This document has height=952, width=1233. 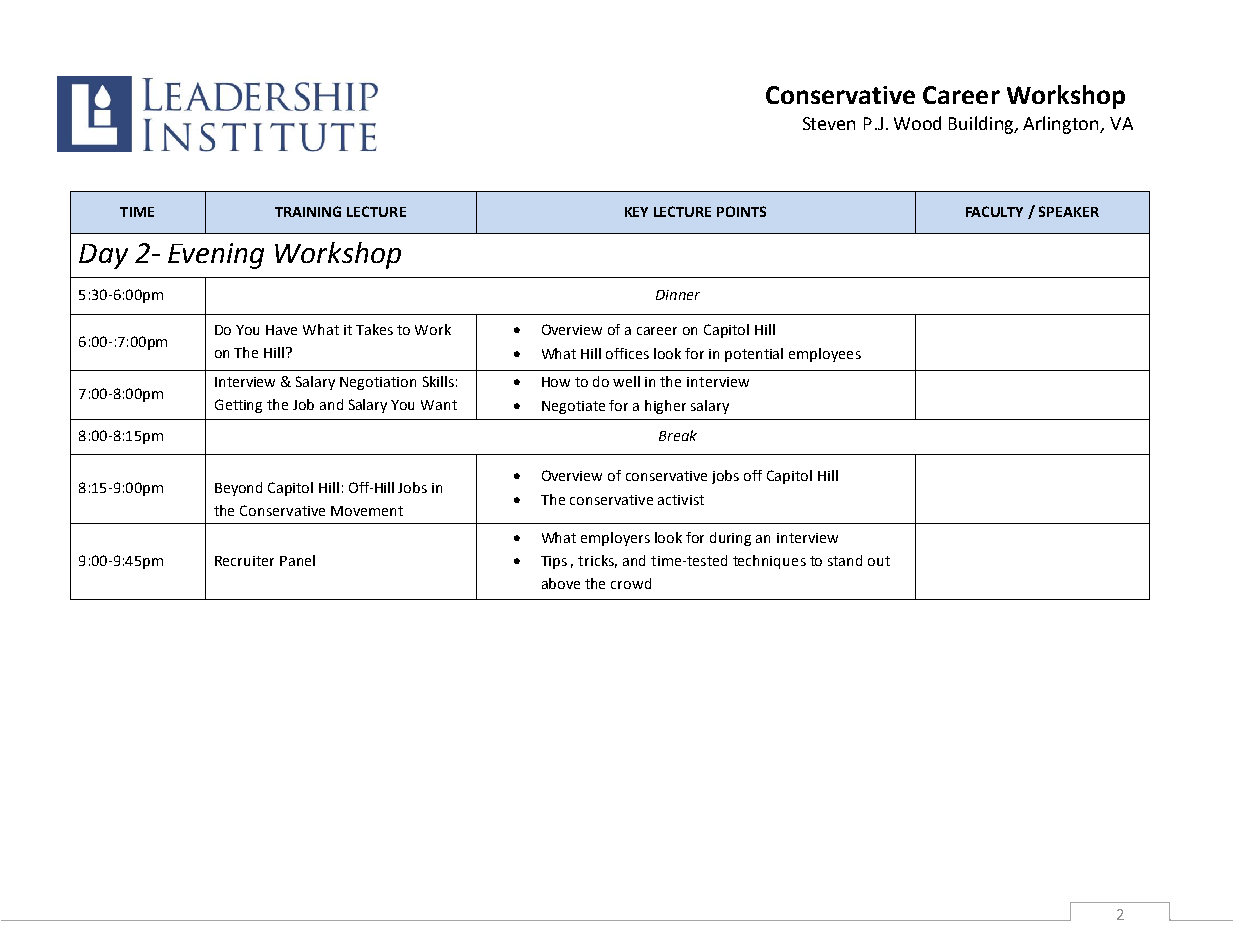 I want to click on out, so click(x=879, y=561).
